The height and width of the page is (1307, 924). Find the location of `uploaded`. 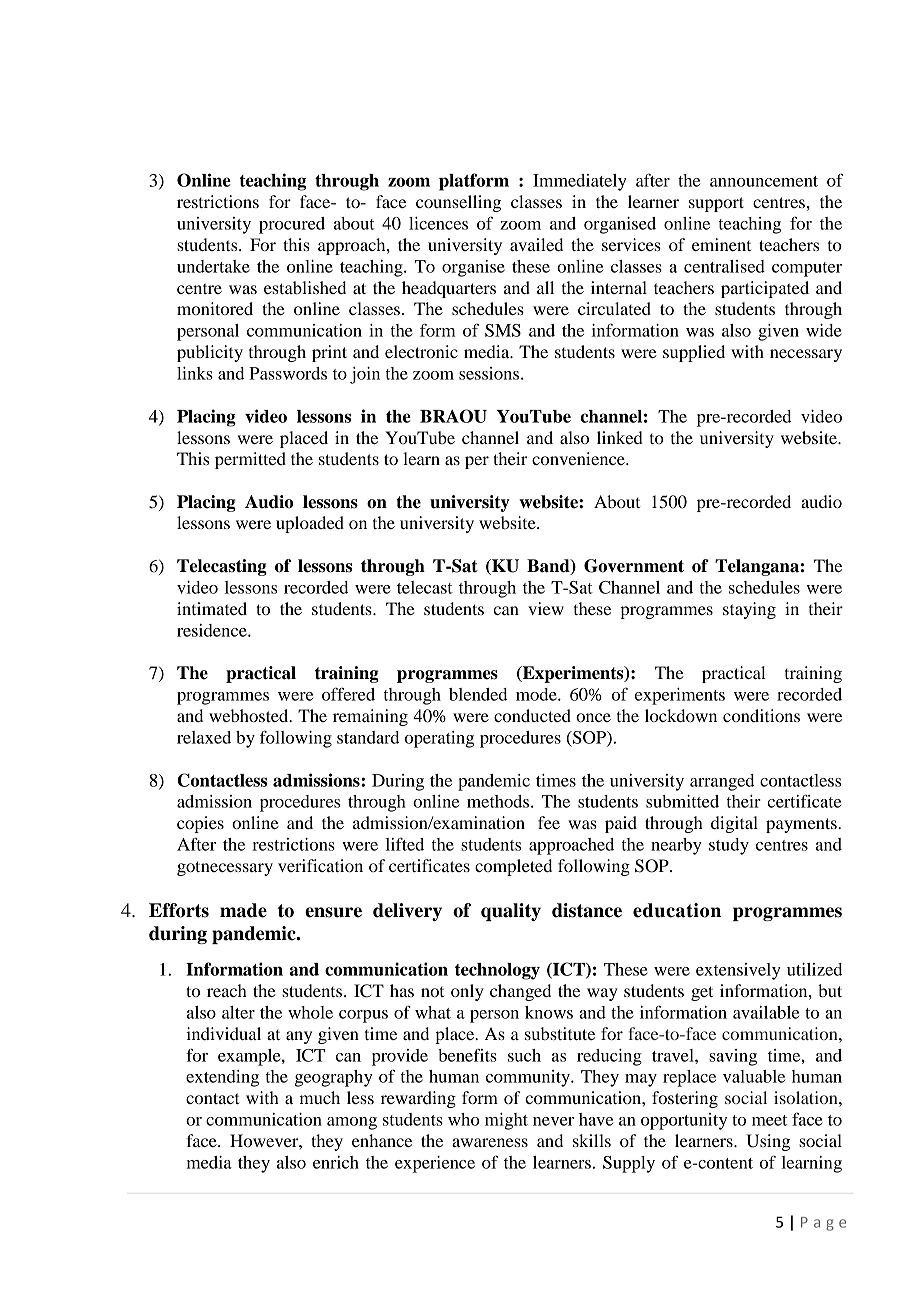

uploaded is located at coordinates (310, 524).
